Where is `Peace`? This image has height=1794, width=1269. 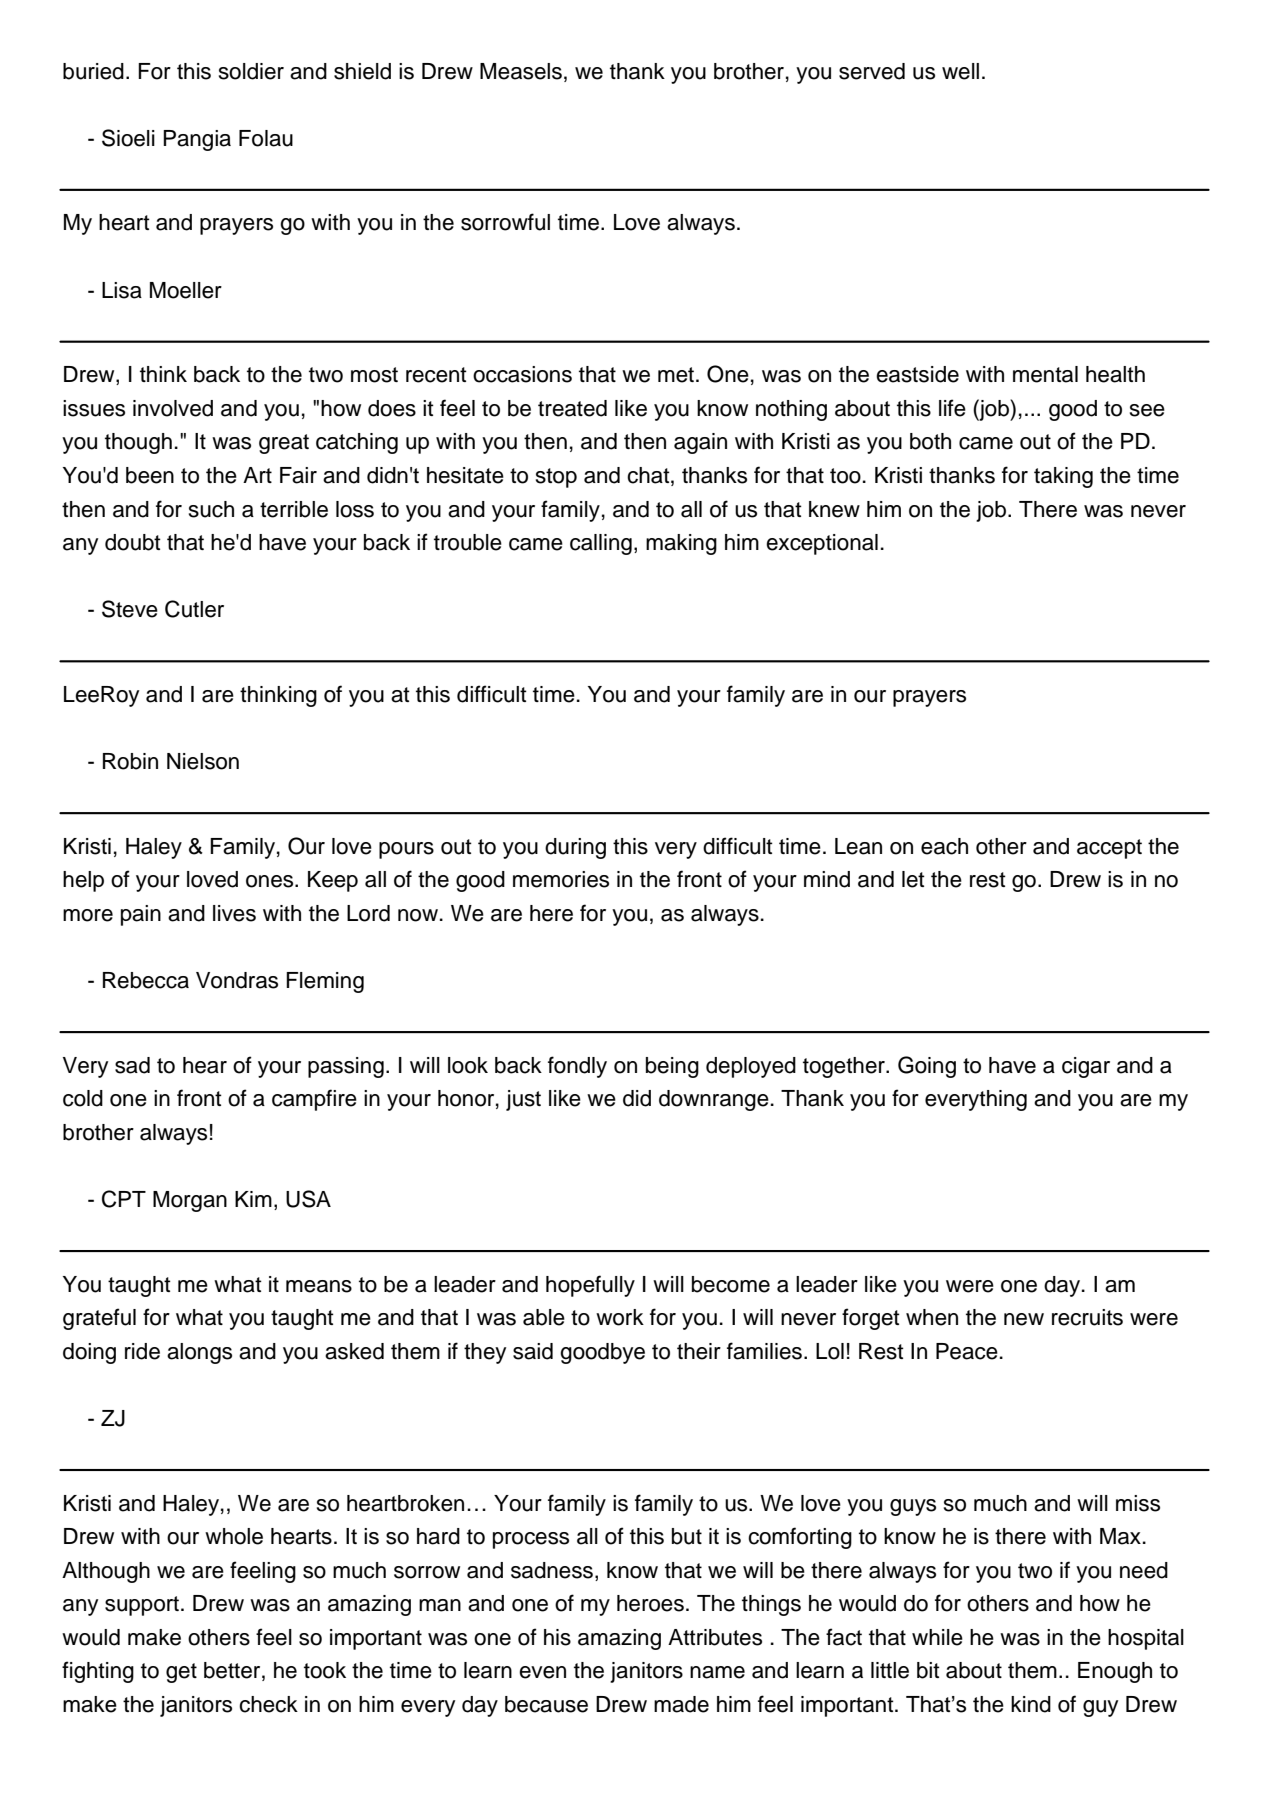 Peace is located at coordinates (967, 1351).
